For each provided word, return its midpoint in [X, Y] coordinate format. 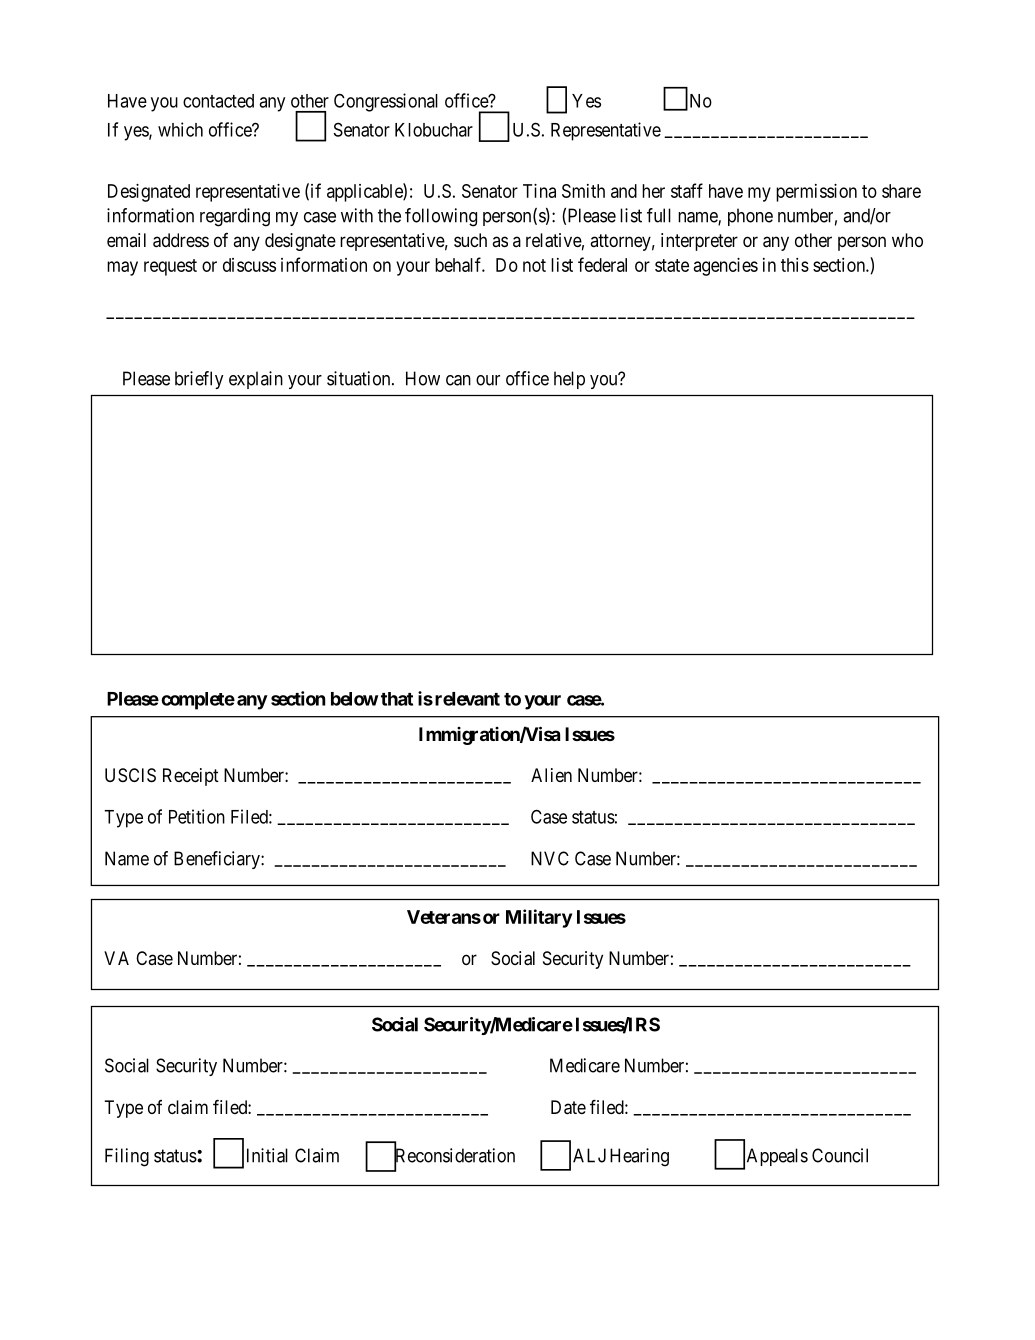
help [569, 380]
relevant [467, 699]
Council [840, 1155]
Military [539, 918]
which [180, 129]
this [795, 265]
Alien [551, 775]
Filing [127, 1157]
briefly [199, 380]
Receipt [191, 777]
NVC [550, 858]
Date [568, 1107]
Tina [539, 191]
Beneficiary [218, 860]
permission [816, 193]
